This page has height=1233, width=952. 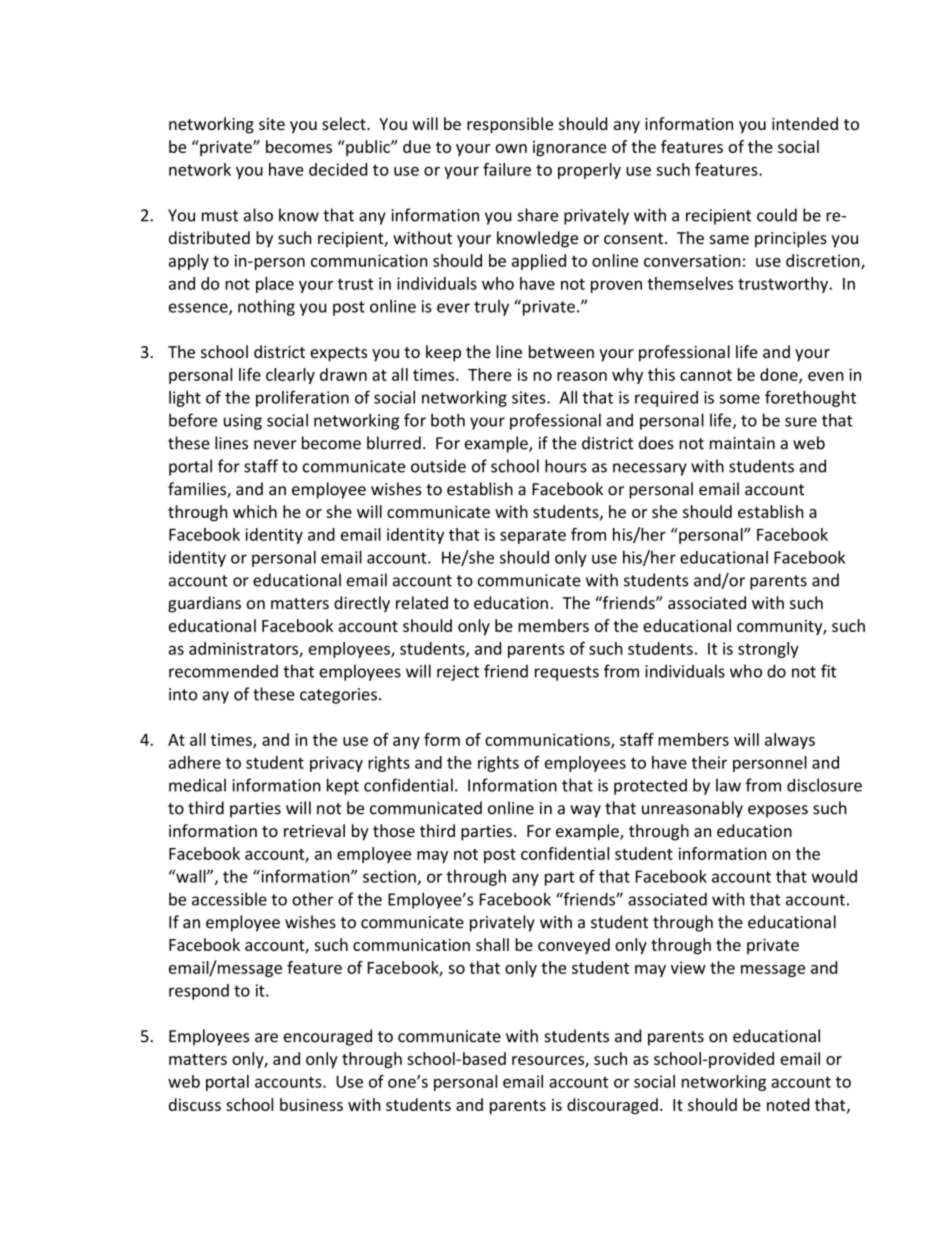 What do you see at coordinates (742, 443) in the page?
I see `maintain` at bounding box center [742, 443].
